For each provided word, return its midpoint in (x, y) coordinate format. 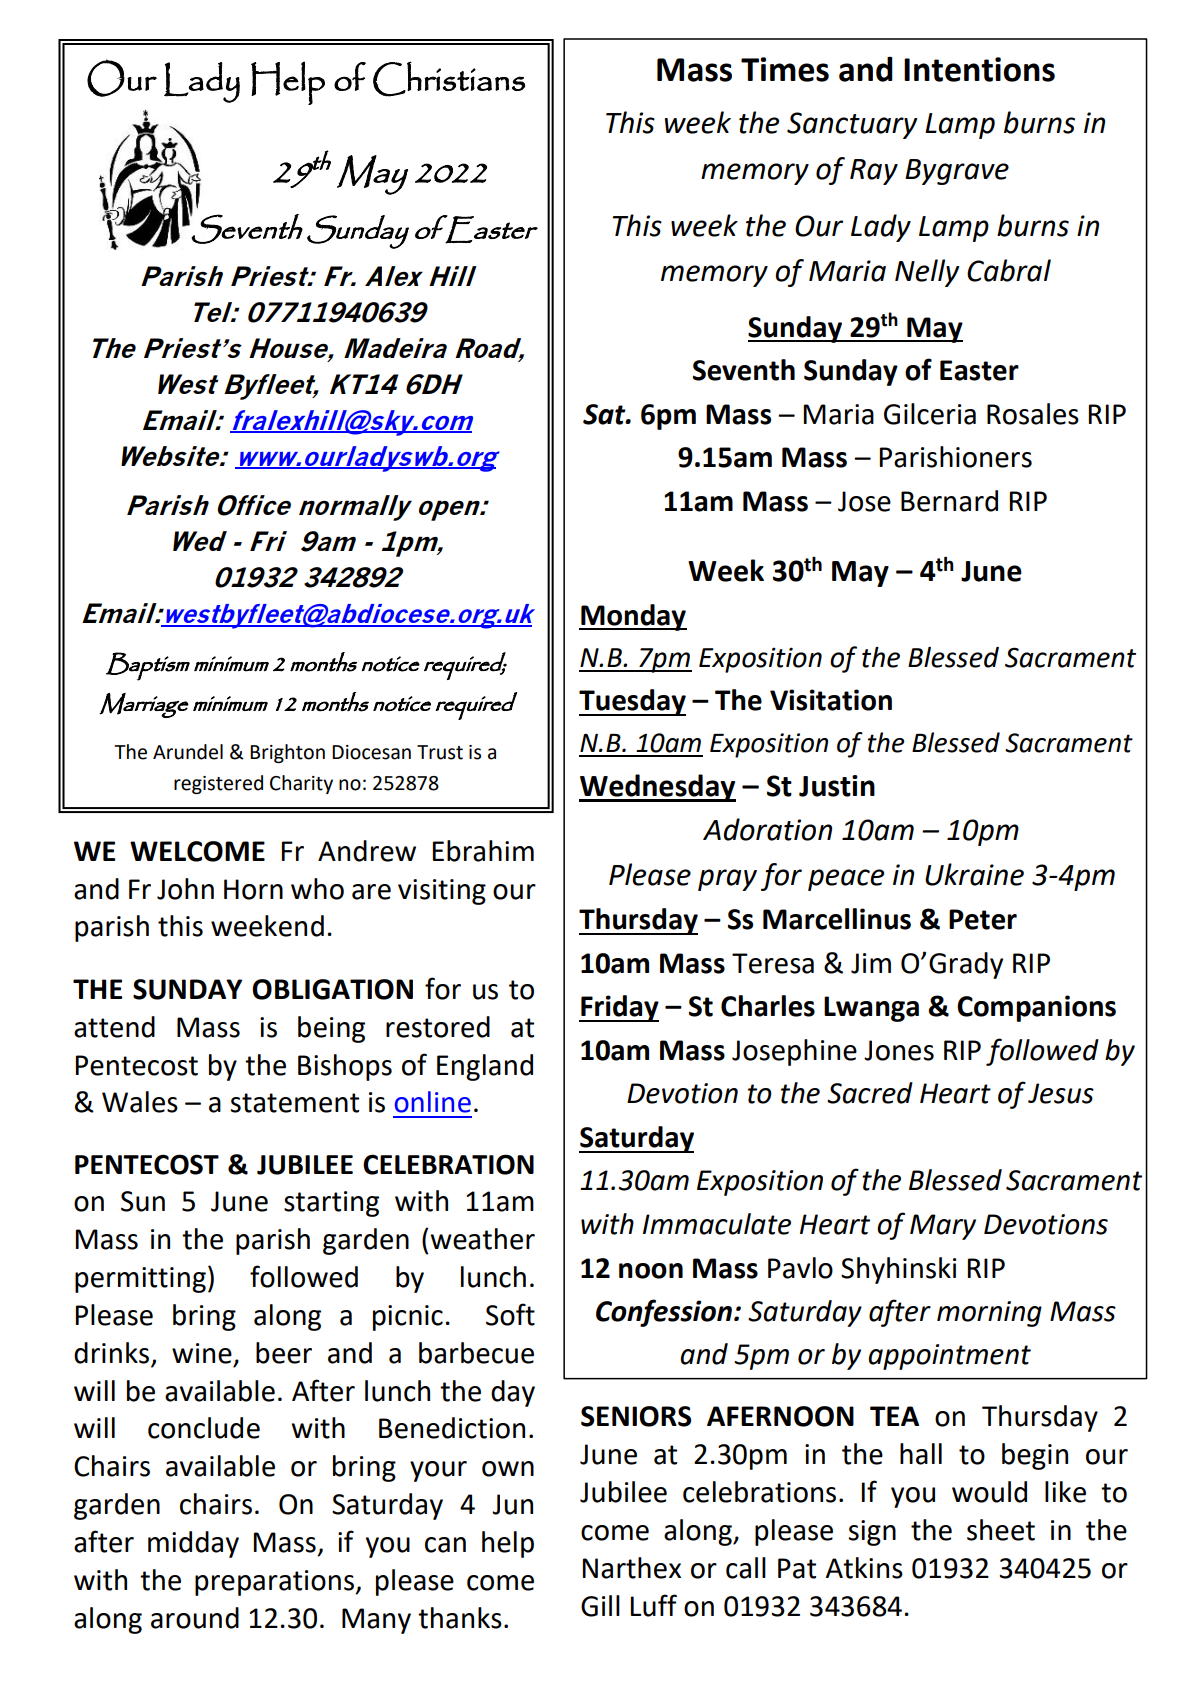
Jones (899, 1050)
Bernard (949, 501)
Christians (449, 79)
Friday (619, 1008)
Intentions (979, 69)
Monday (633, 617)
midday (193, 1544)
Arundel (188, 752)
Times (785, 69)
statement (295, 1103)
